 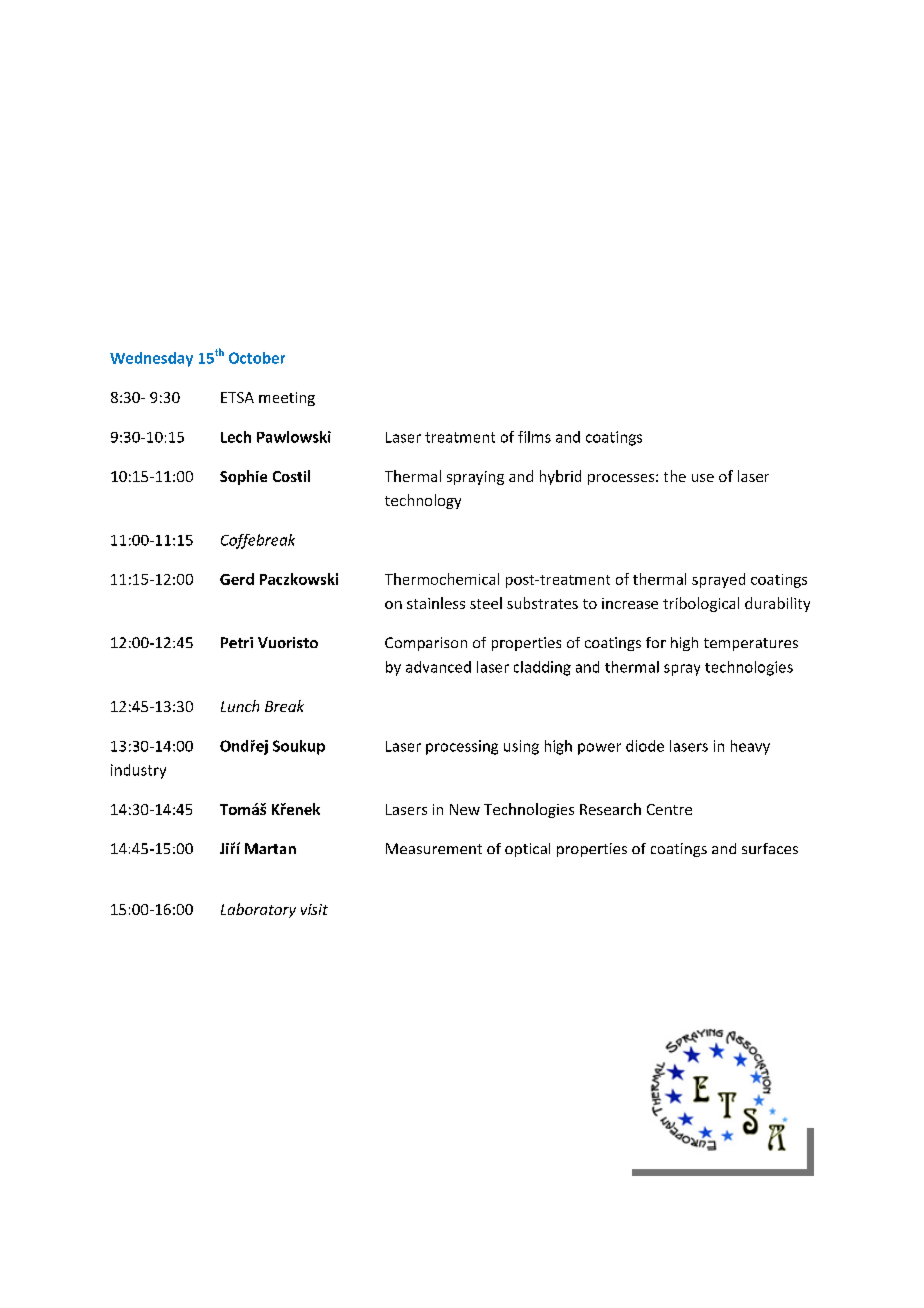 What do you see at coordinates (630, 603) in the screenshot?
I see `increase` at bounding box center [630, 603].
